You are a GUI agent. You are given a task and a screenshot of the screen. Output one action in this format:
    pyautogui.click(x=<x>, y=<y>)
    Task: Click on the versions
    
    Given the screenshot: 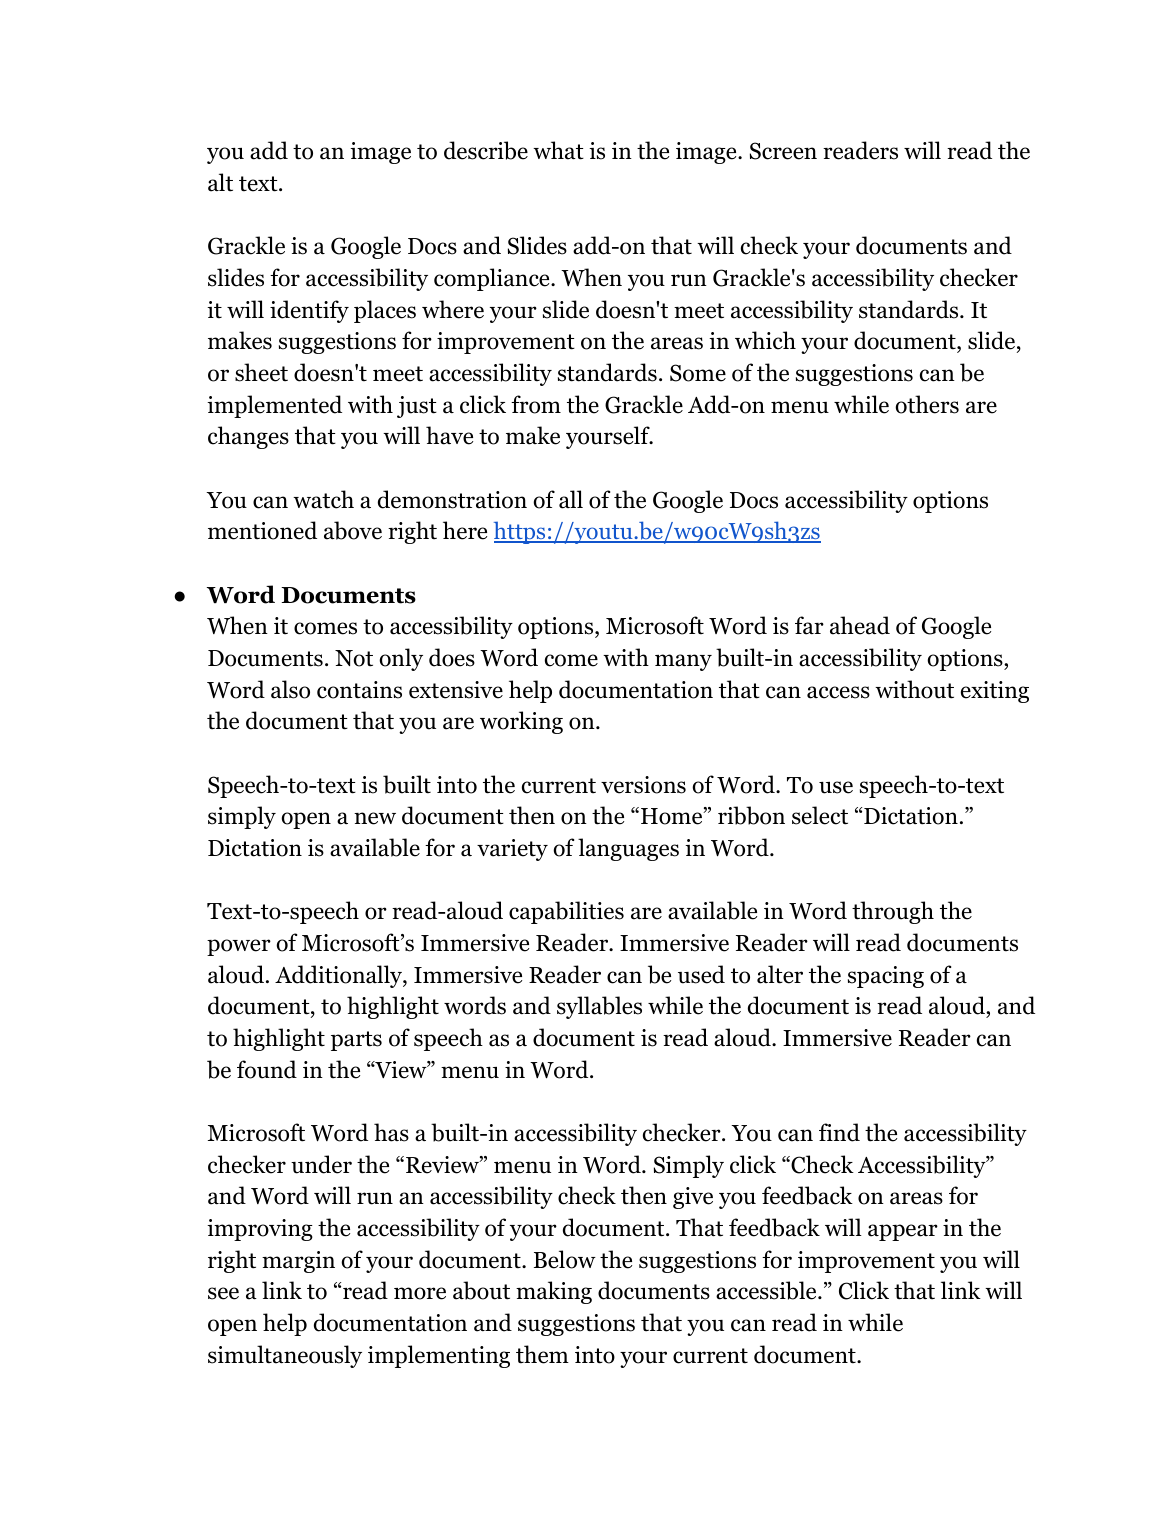 What is the action you would take?
    pyautogui.click(x=643, y=785)
